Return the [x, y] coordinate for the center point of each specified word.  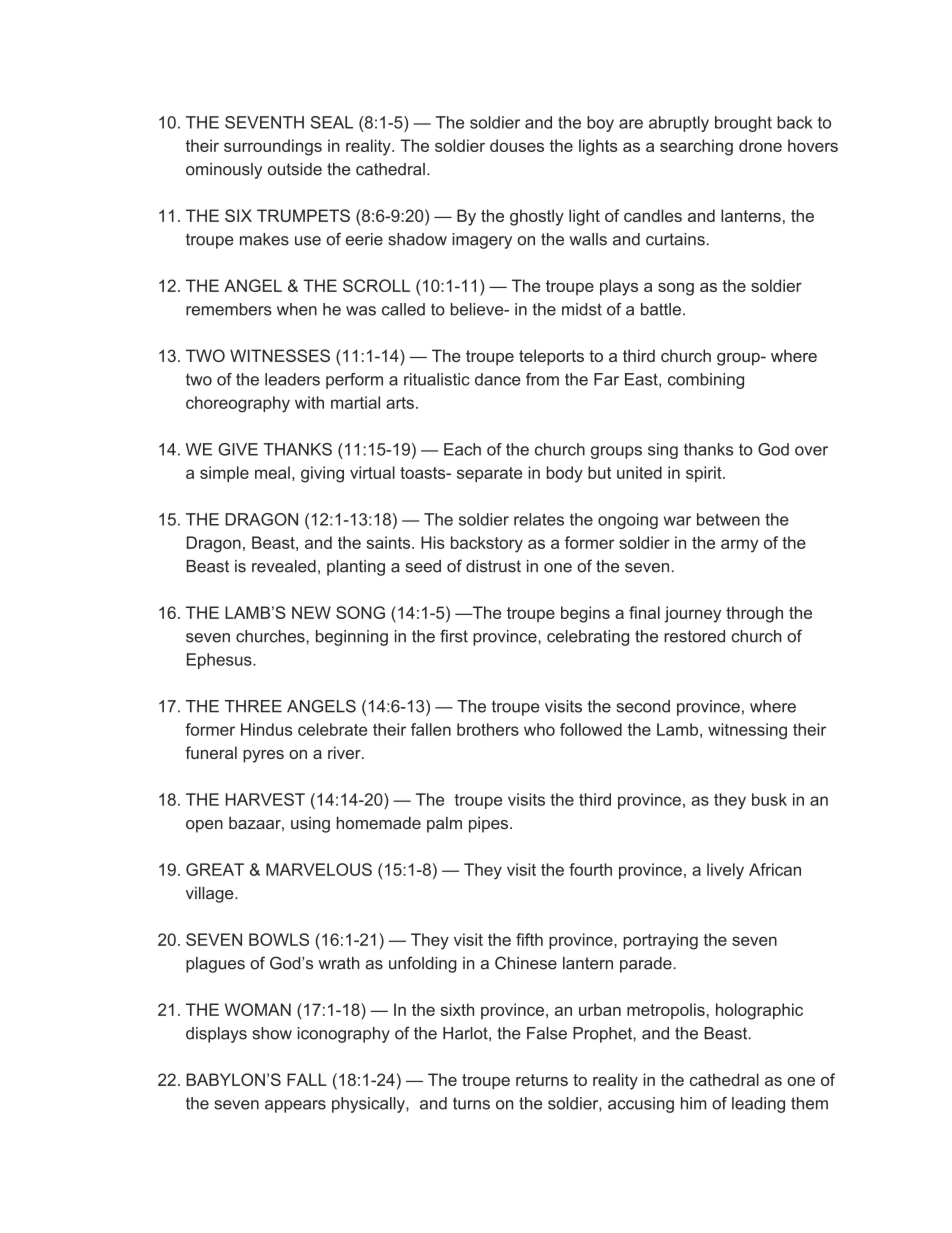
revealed [284, 566]
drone [760, 145]
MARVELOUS [319, 869]
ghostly [537, 217]
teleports [551, 357]
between [728, 519]
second [643, 706]
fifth [529, 939]
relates [539, 519]
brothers [488, 729]
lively [725, 871]
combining [706, 381]
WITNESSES [280, 355]
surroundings [273, 147]
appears [295, 1106]
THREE [253, 706]
